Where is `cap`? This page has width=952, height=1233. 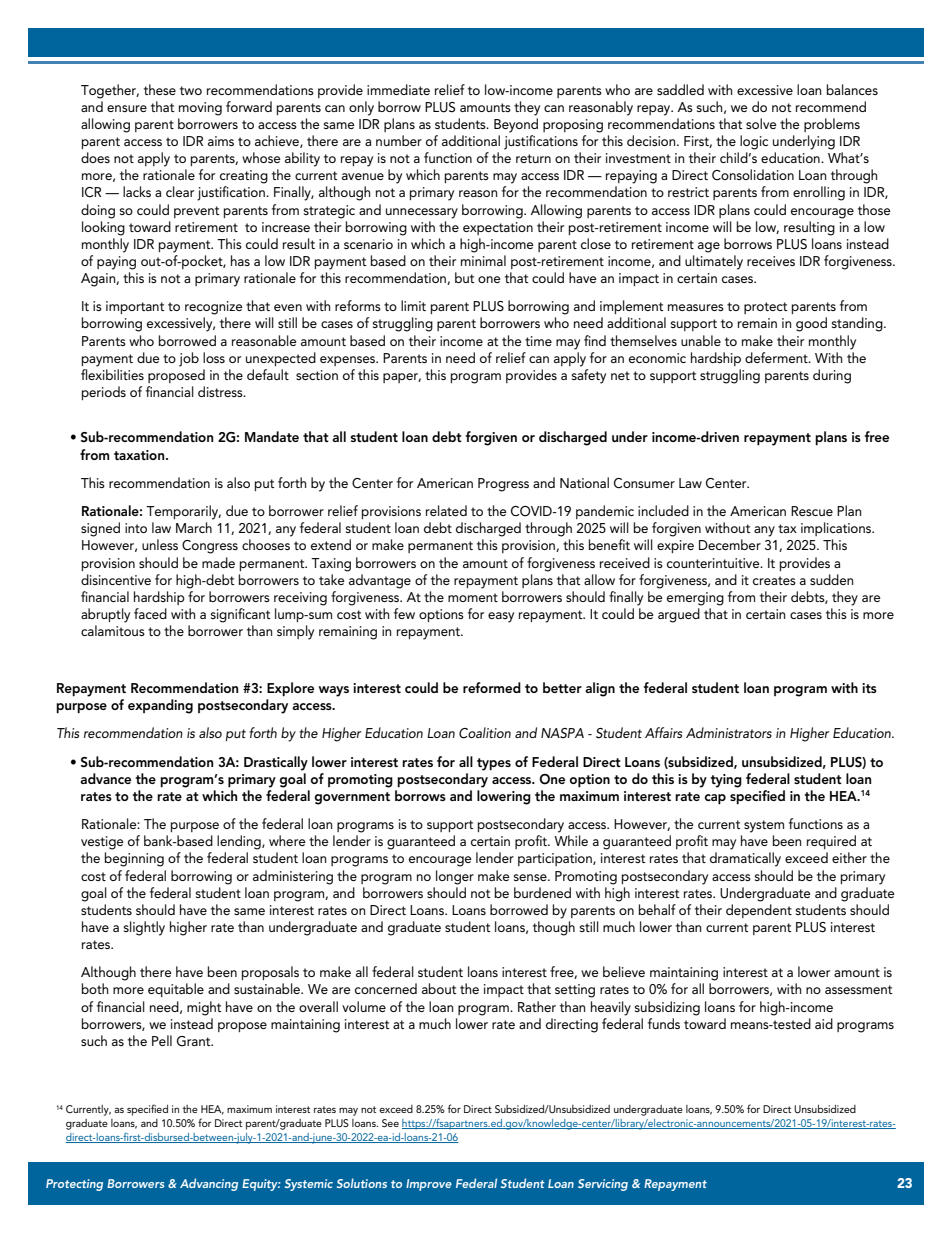
cap is located at coordinates (715, 799).
